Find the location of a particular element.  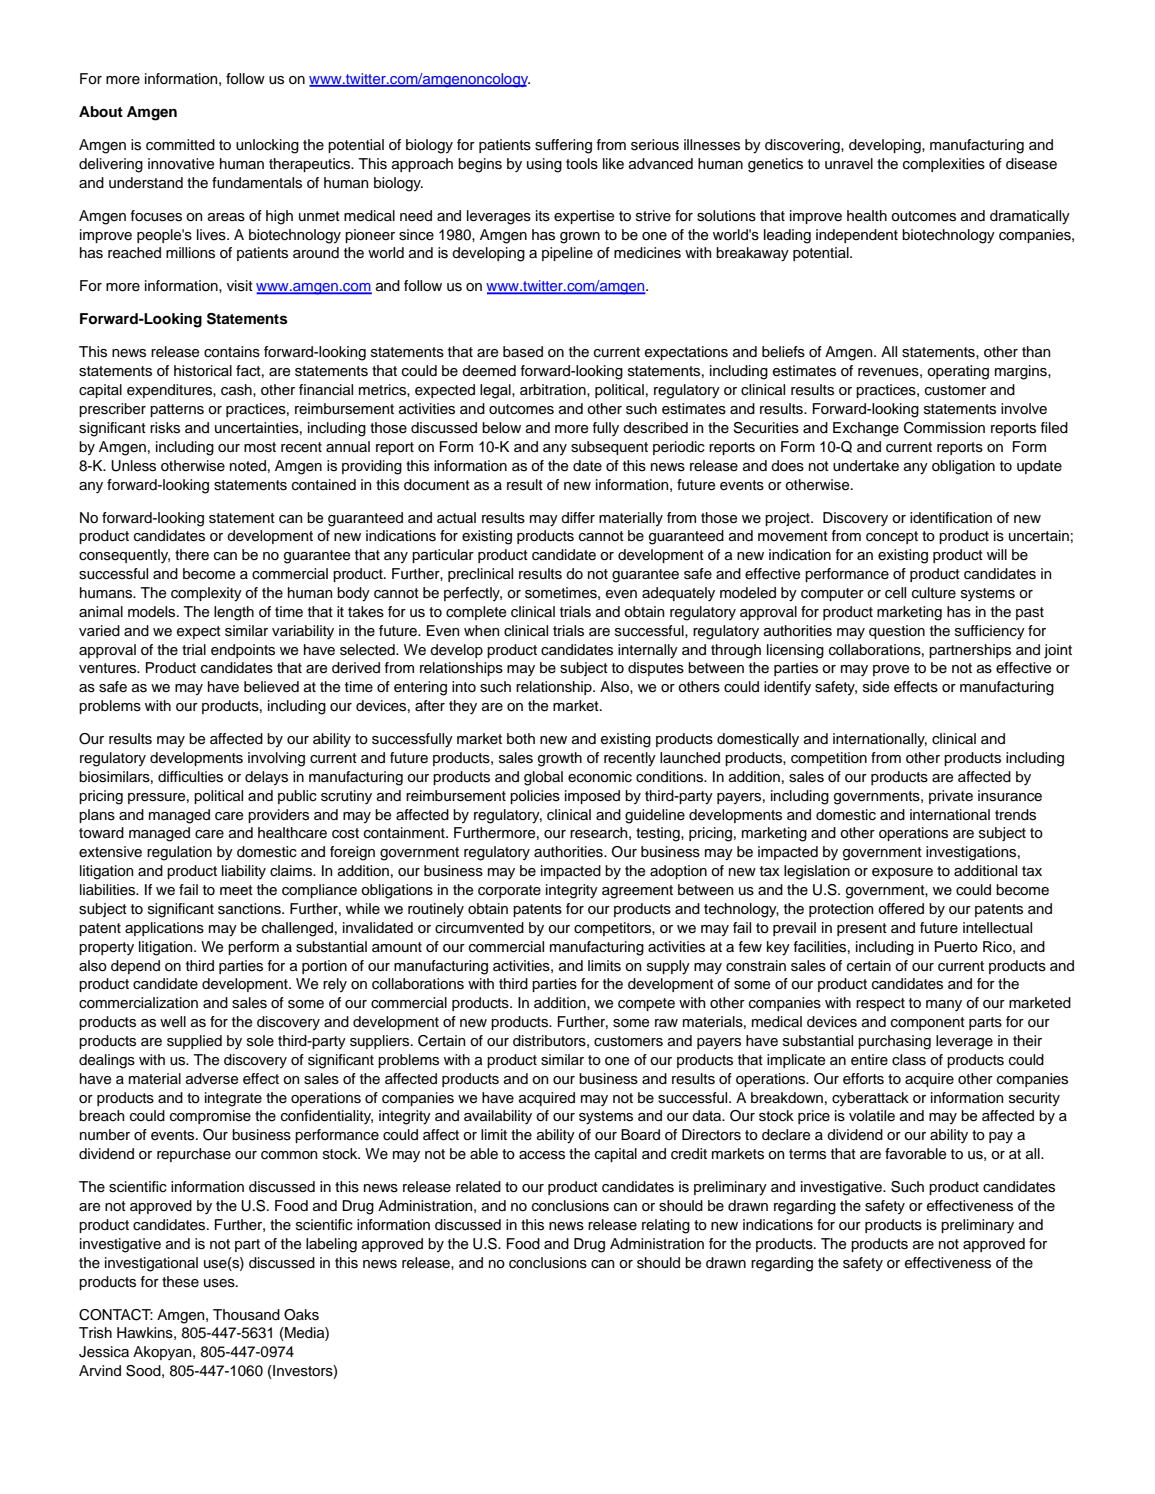

committed is located at coordinates (180, 145).
